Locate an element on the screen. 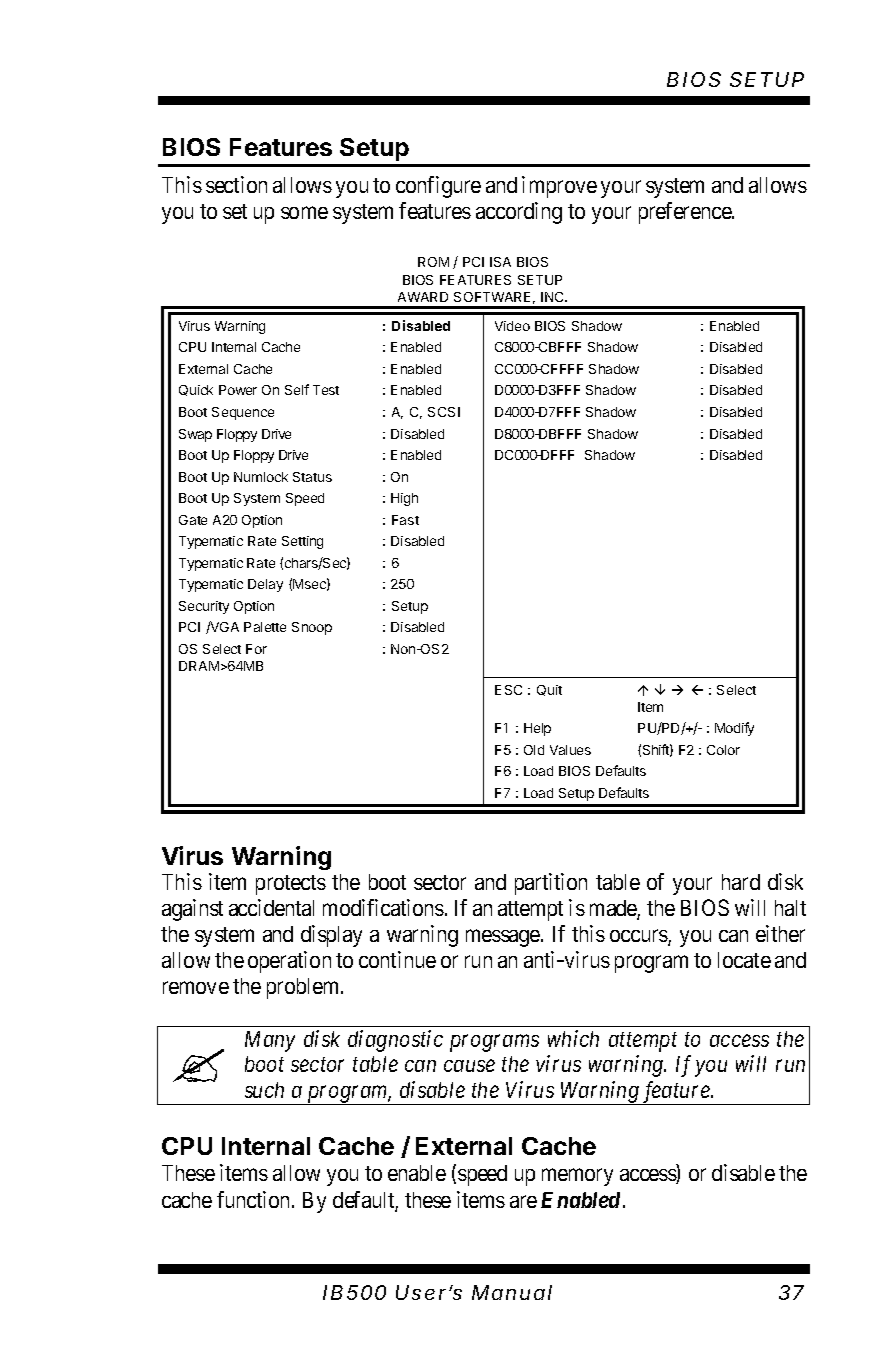  function is located at coordinates (255, 1199).
